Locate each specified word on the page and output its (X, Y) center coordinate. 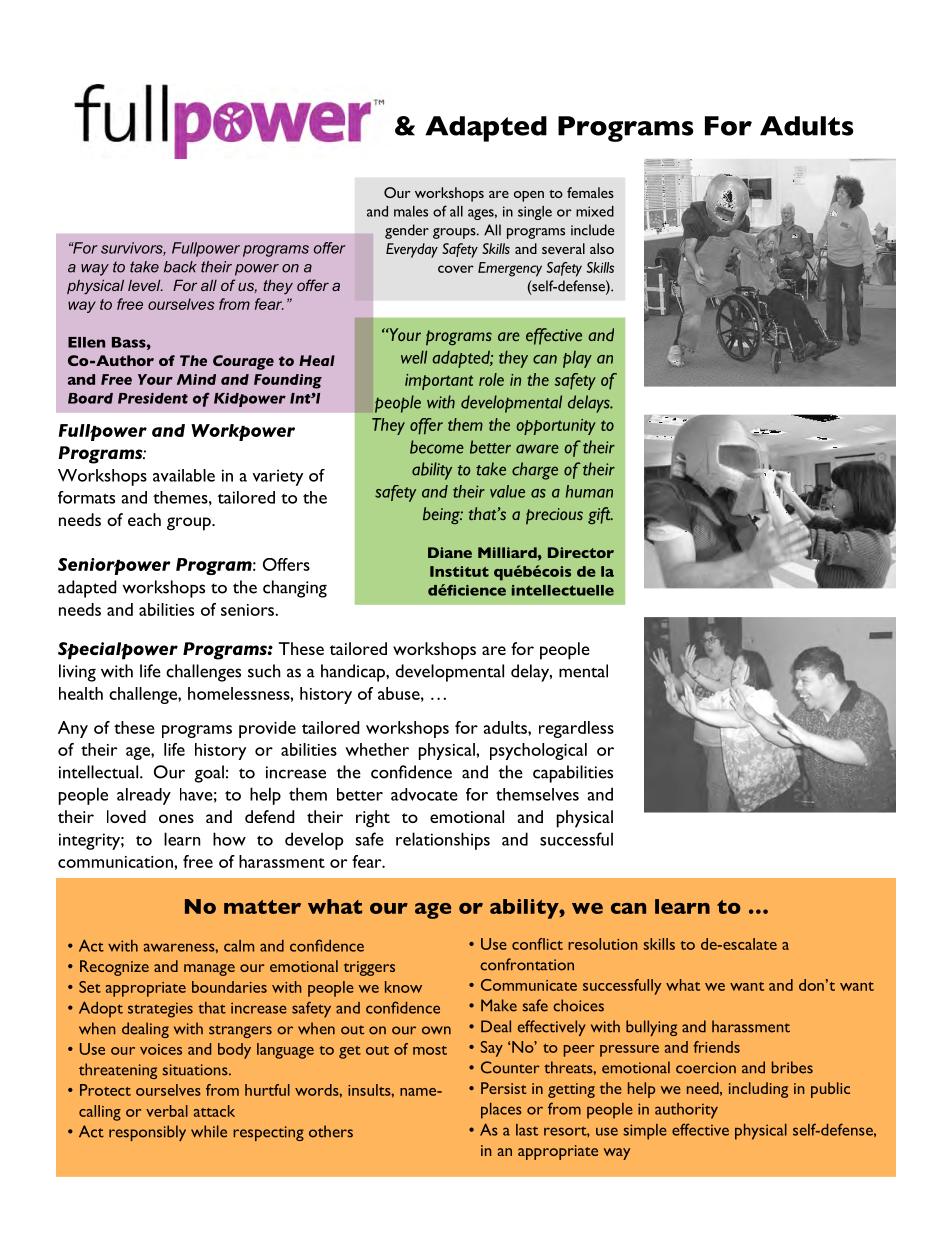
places (501, 1111)
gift (600, 515)
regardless (576, 729)
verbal (167, 1111)
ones (176, 818)
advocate (424, 794)
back (180, 267)
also (602, 248)
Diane (450, 552)
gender (407, 231)
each (144, 519)
